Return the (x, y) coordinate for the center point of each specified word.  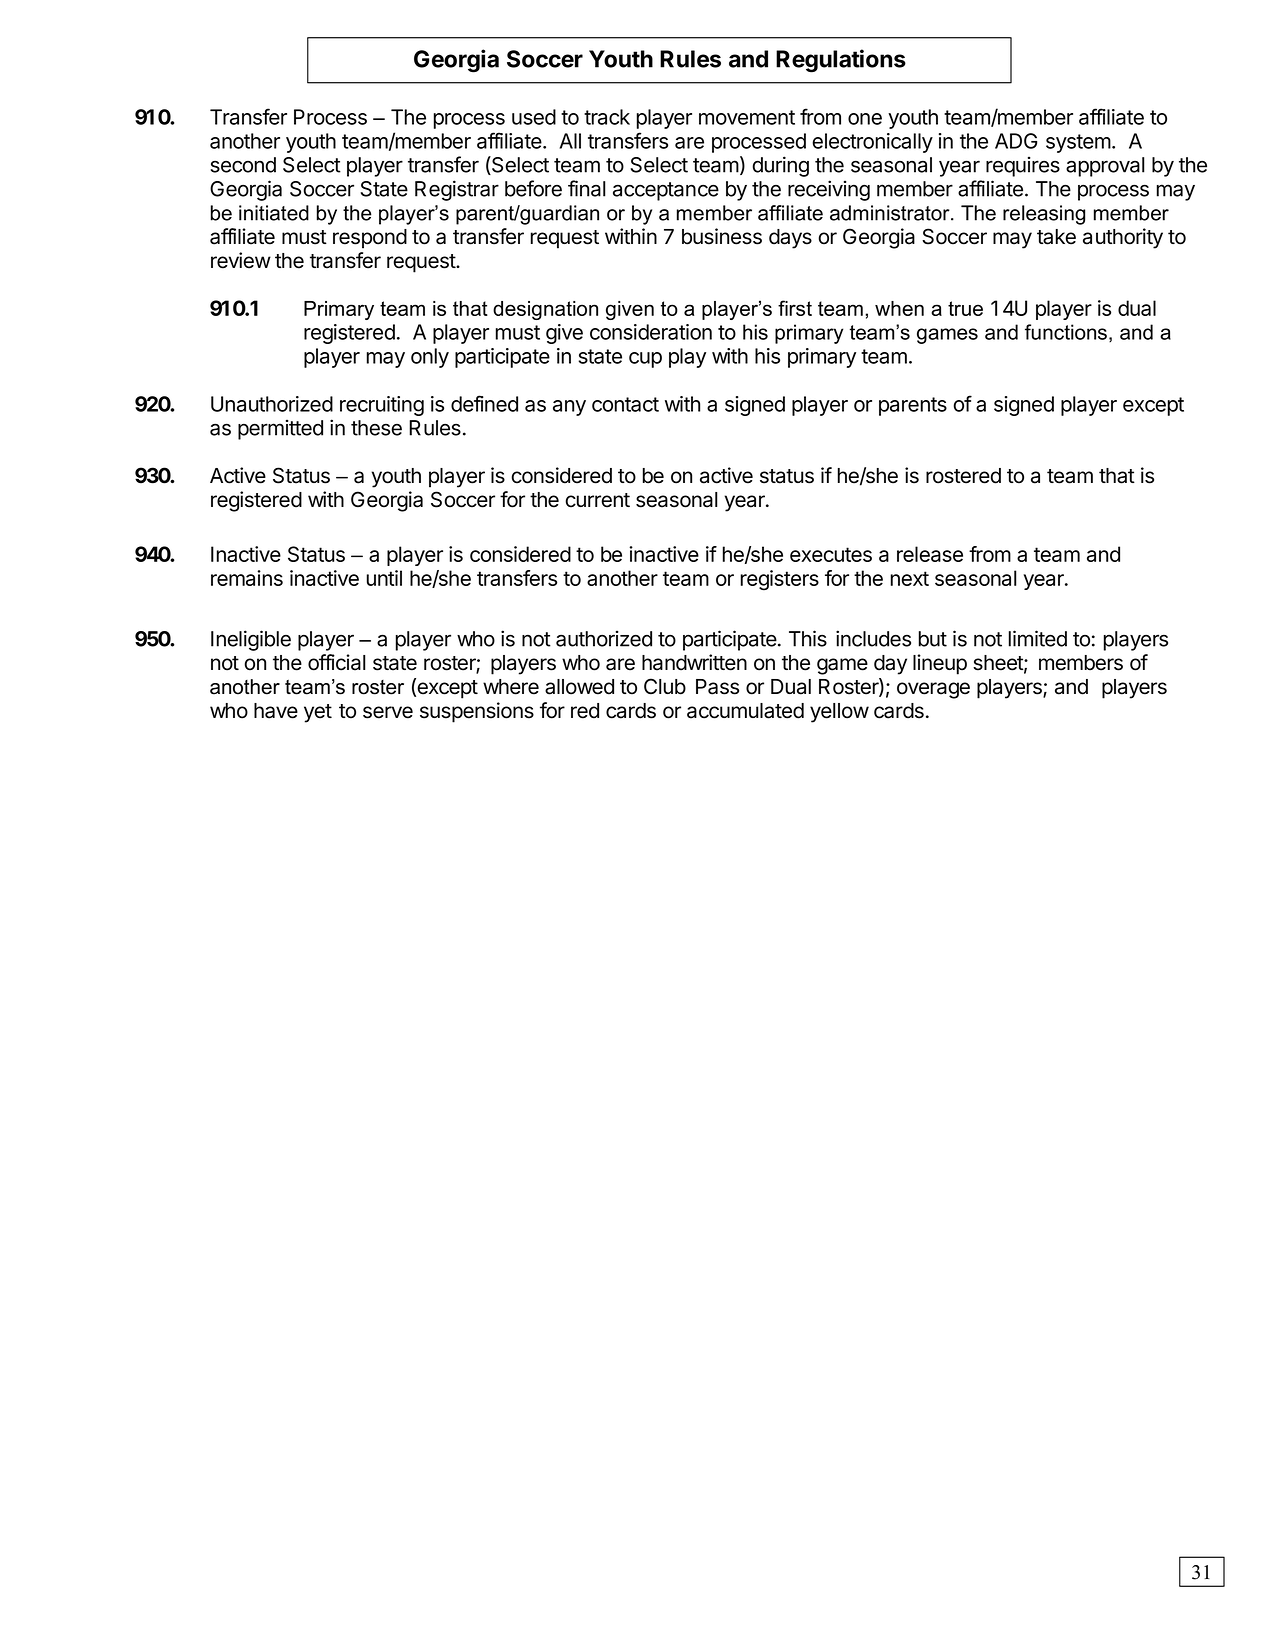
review (241, 260)
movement (747, 117)
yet (318, 713)
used (534, 117)
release (930, 554)
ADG (1016, 141)
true (965, 308)
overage (933, 690)
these (376, 428)
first (795, 308)
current (597, 500)
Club (665, 686)
